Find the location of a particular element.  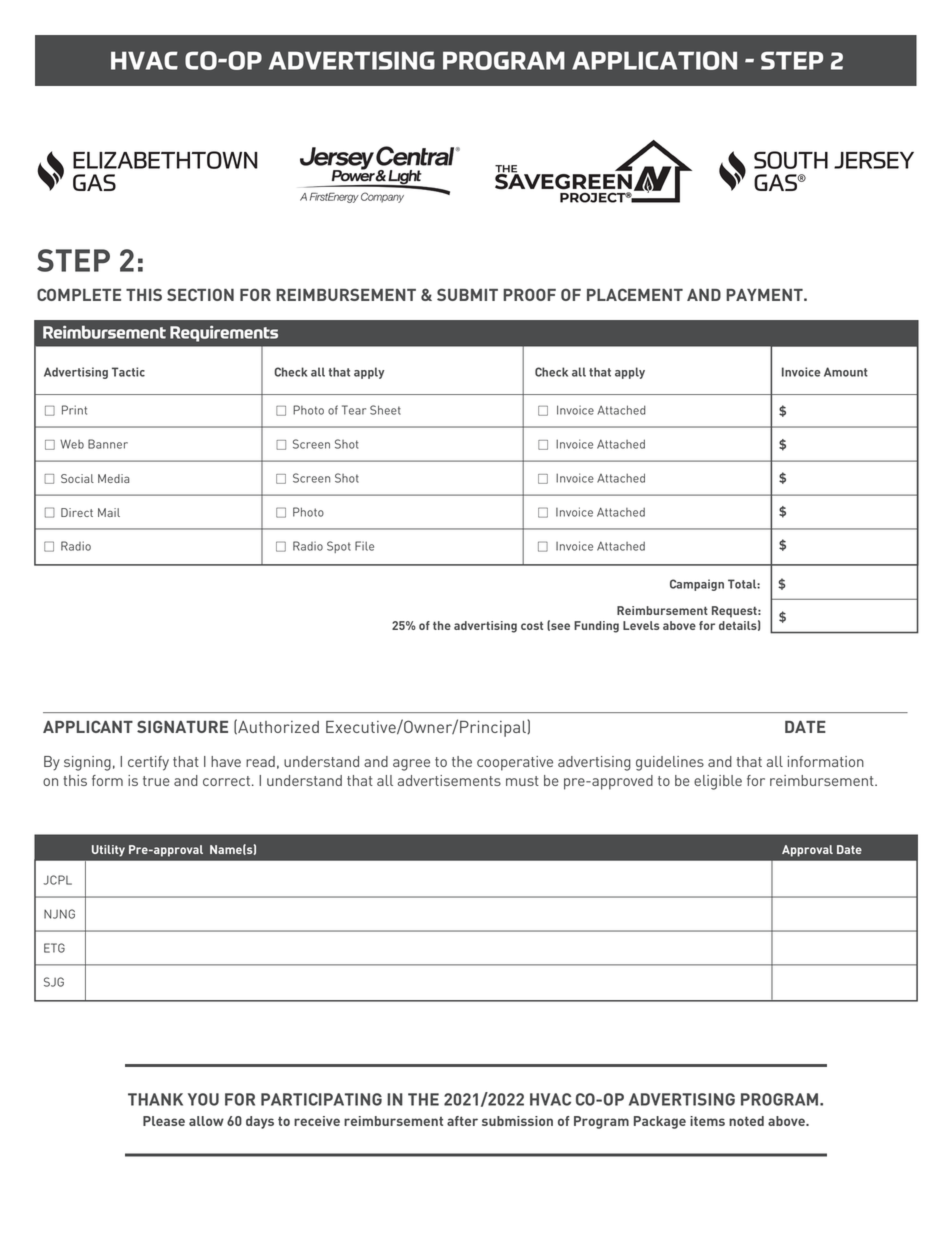

eligible is located at coordinates (718, 782).
